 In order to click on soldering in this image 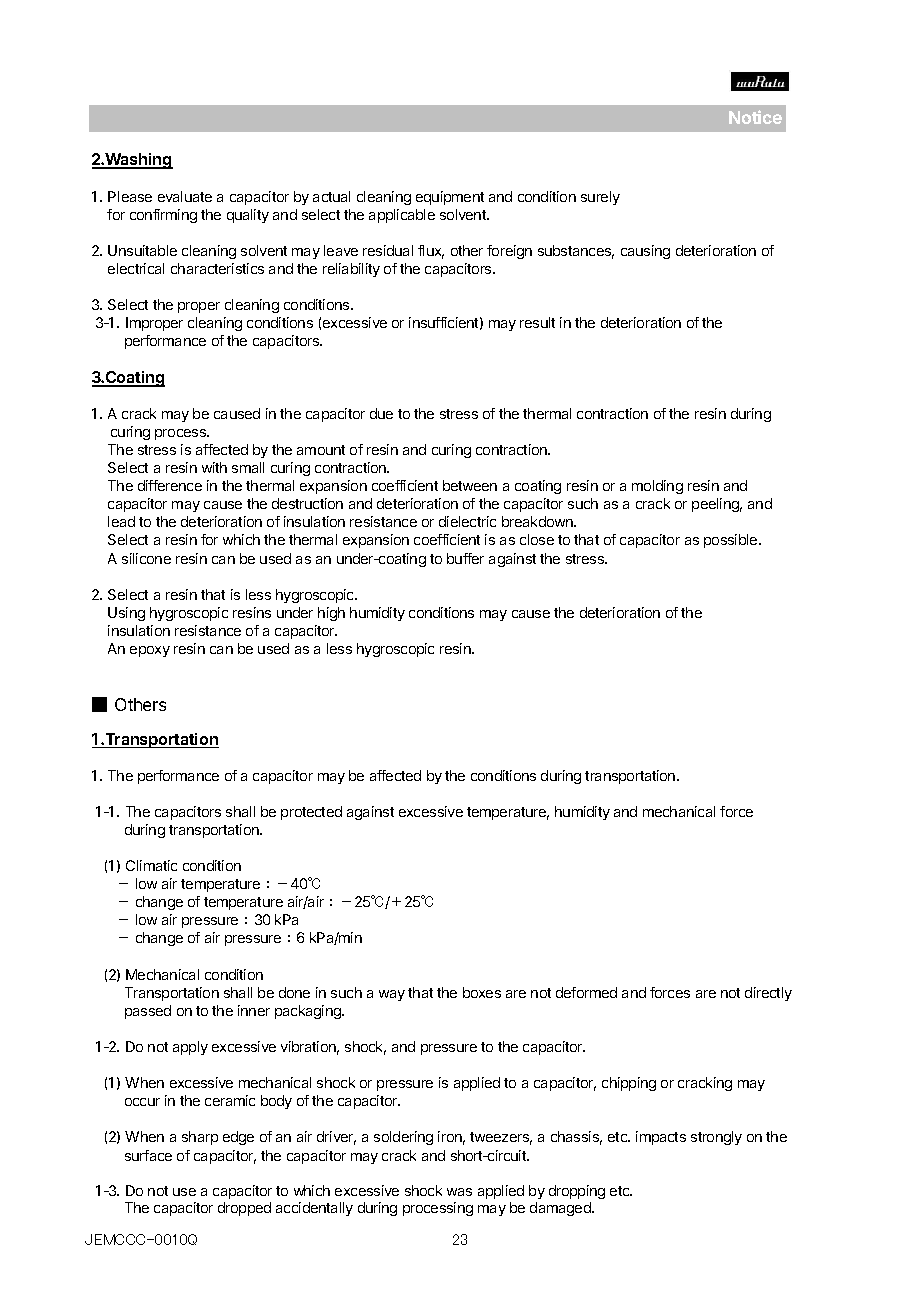, I will do `click(403, 1138)`.
